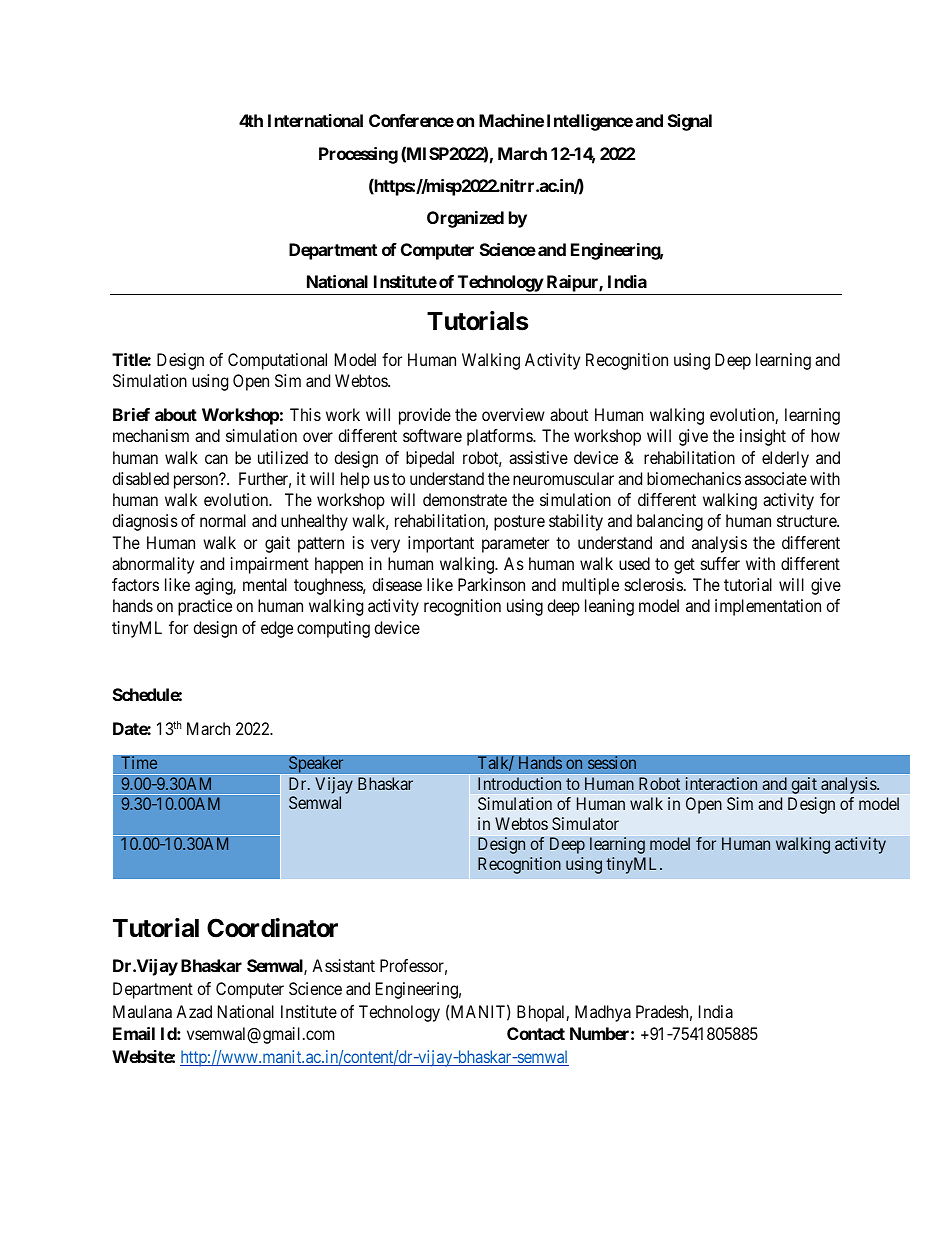 The width and height of the screenshot is (952, 1233). I want to click on Time, so click(139, 762).
